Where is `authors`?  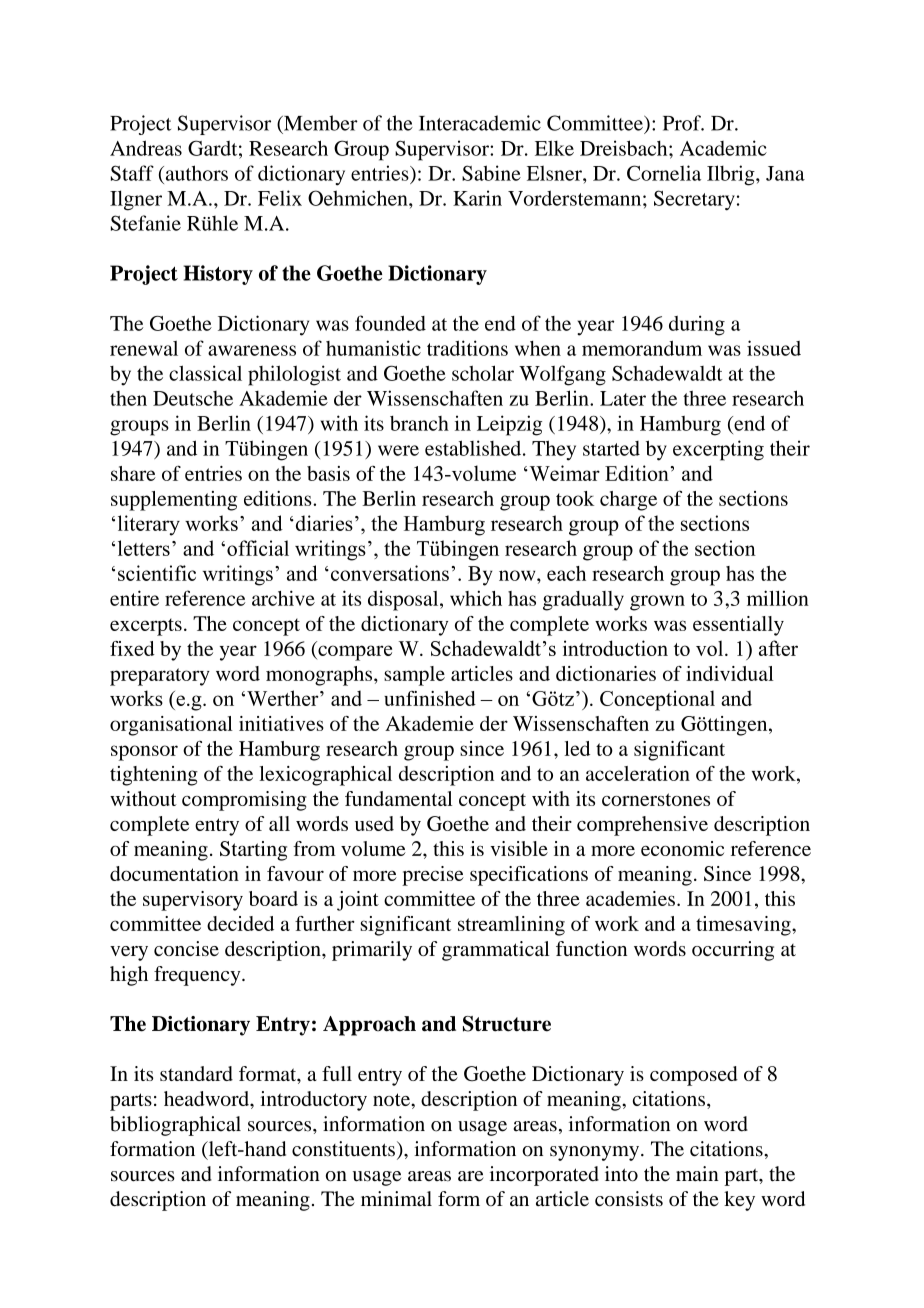
authors is located at coordinates (195, 173).
